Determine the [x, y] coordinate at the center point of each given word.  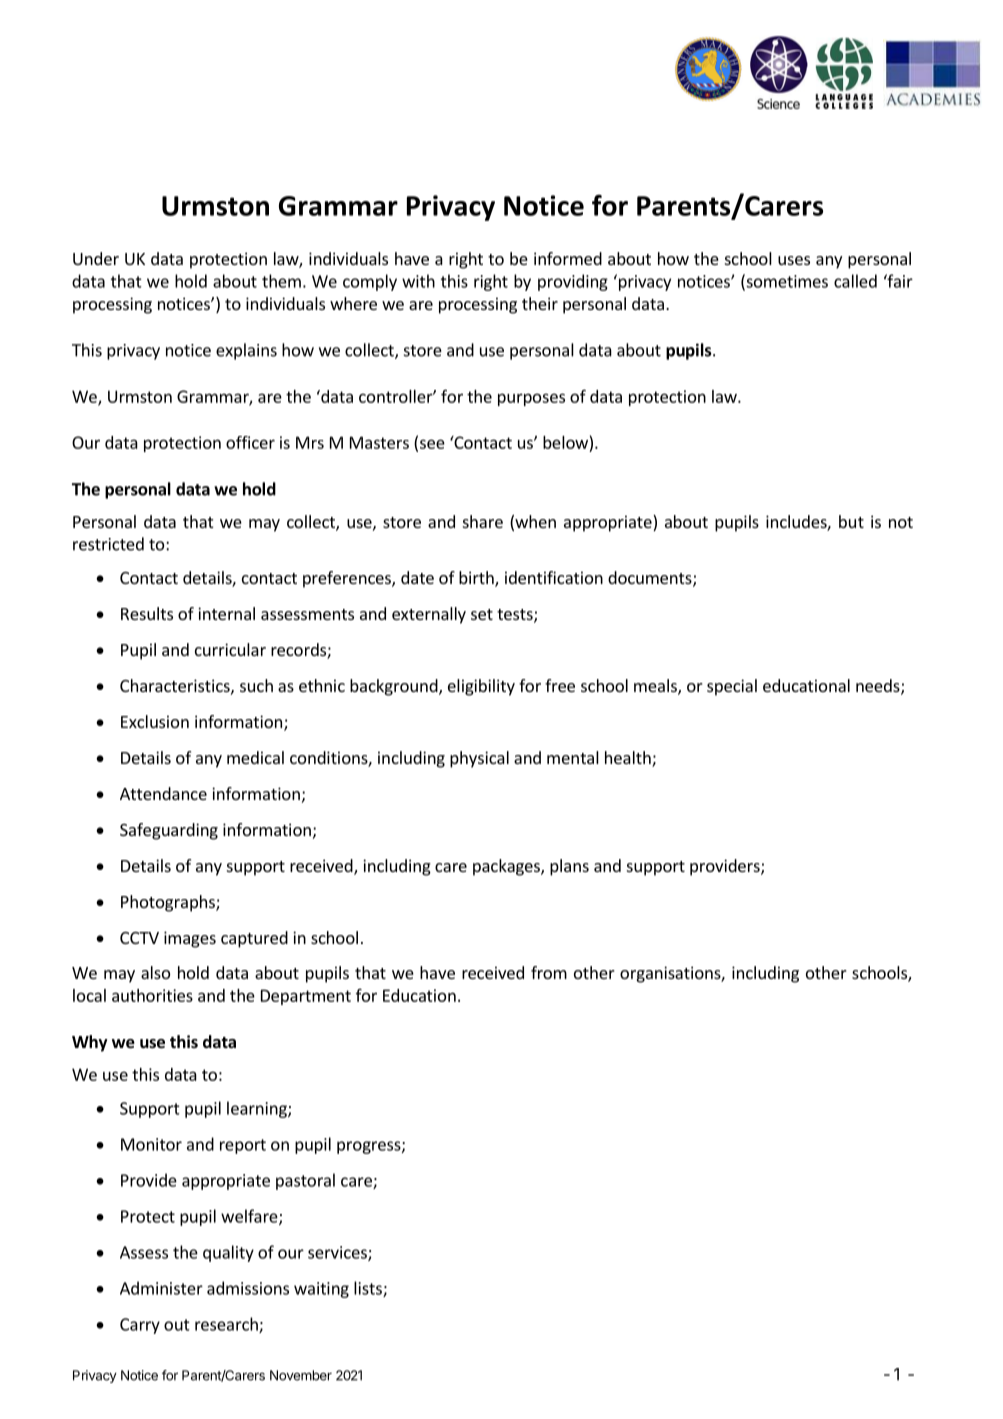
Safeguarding [169, 831]
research [227, 1325]
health [629, 759]
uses [794, 260]
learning [258, 1109]
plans [569, 867]
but [851, 521]
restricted [108, 544]
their [540, 303]
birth [477, 579]
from [549, 972]
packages [507, 867]
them [281, 281]
